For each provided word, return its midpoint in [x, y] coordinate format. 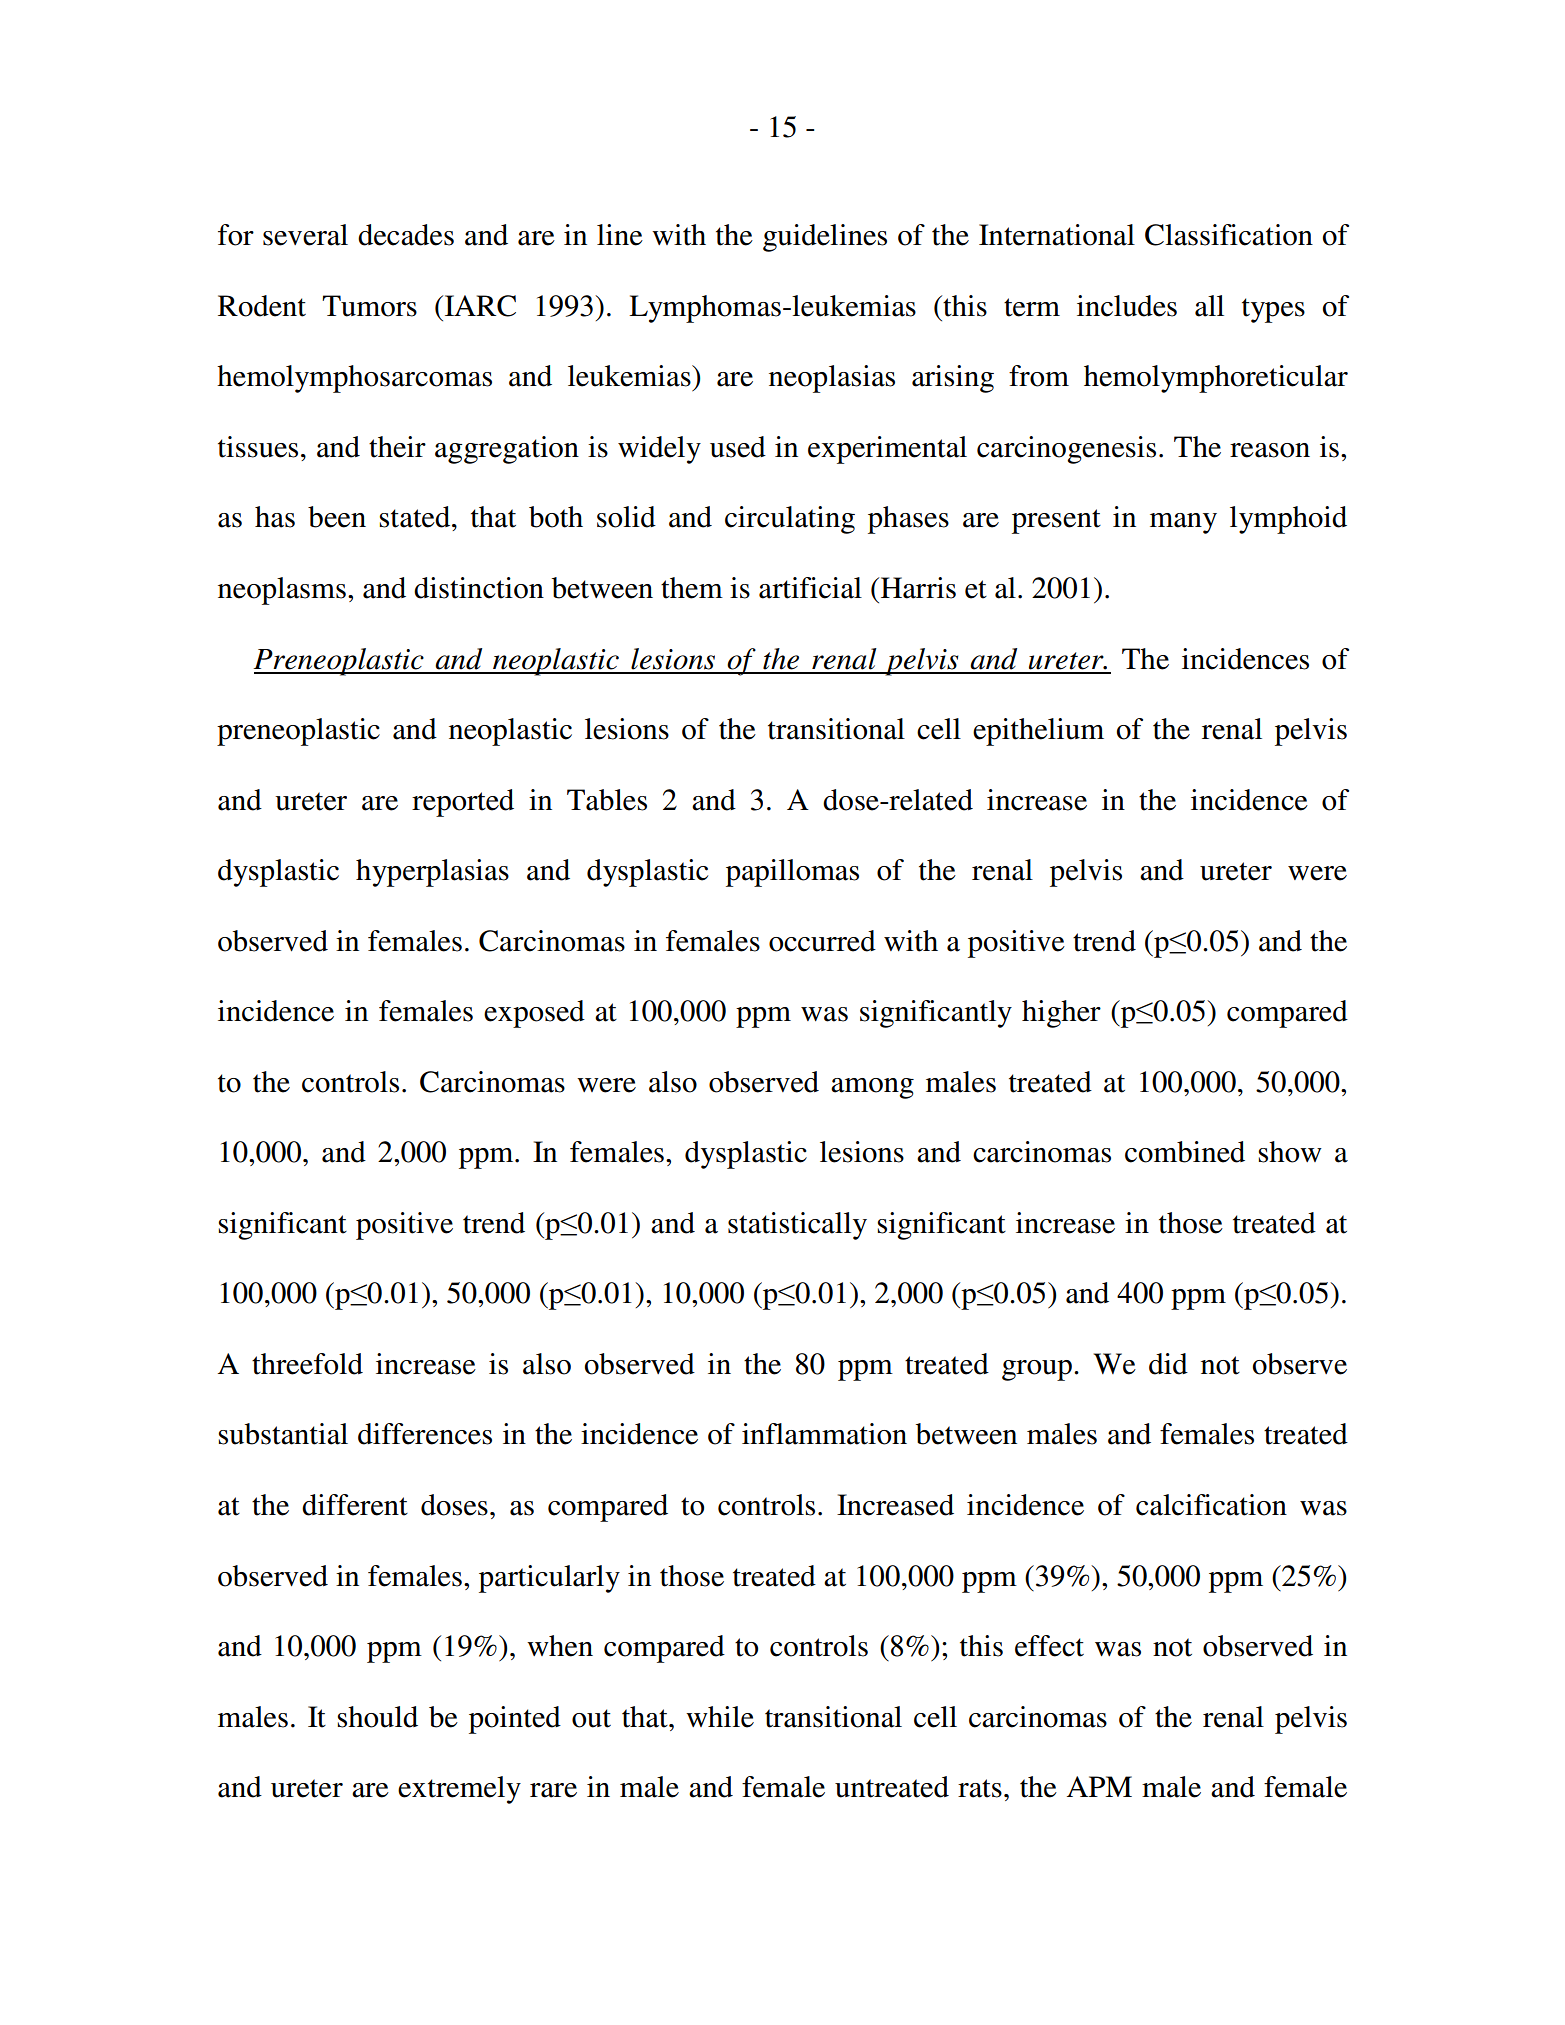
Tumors [369, 306]
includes [1127, 306]
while [720, 1717]
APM [1099, 1786]
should [377, 1717]
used [738, 447]
